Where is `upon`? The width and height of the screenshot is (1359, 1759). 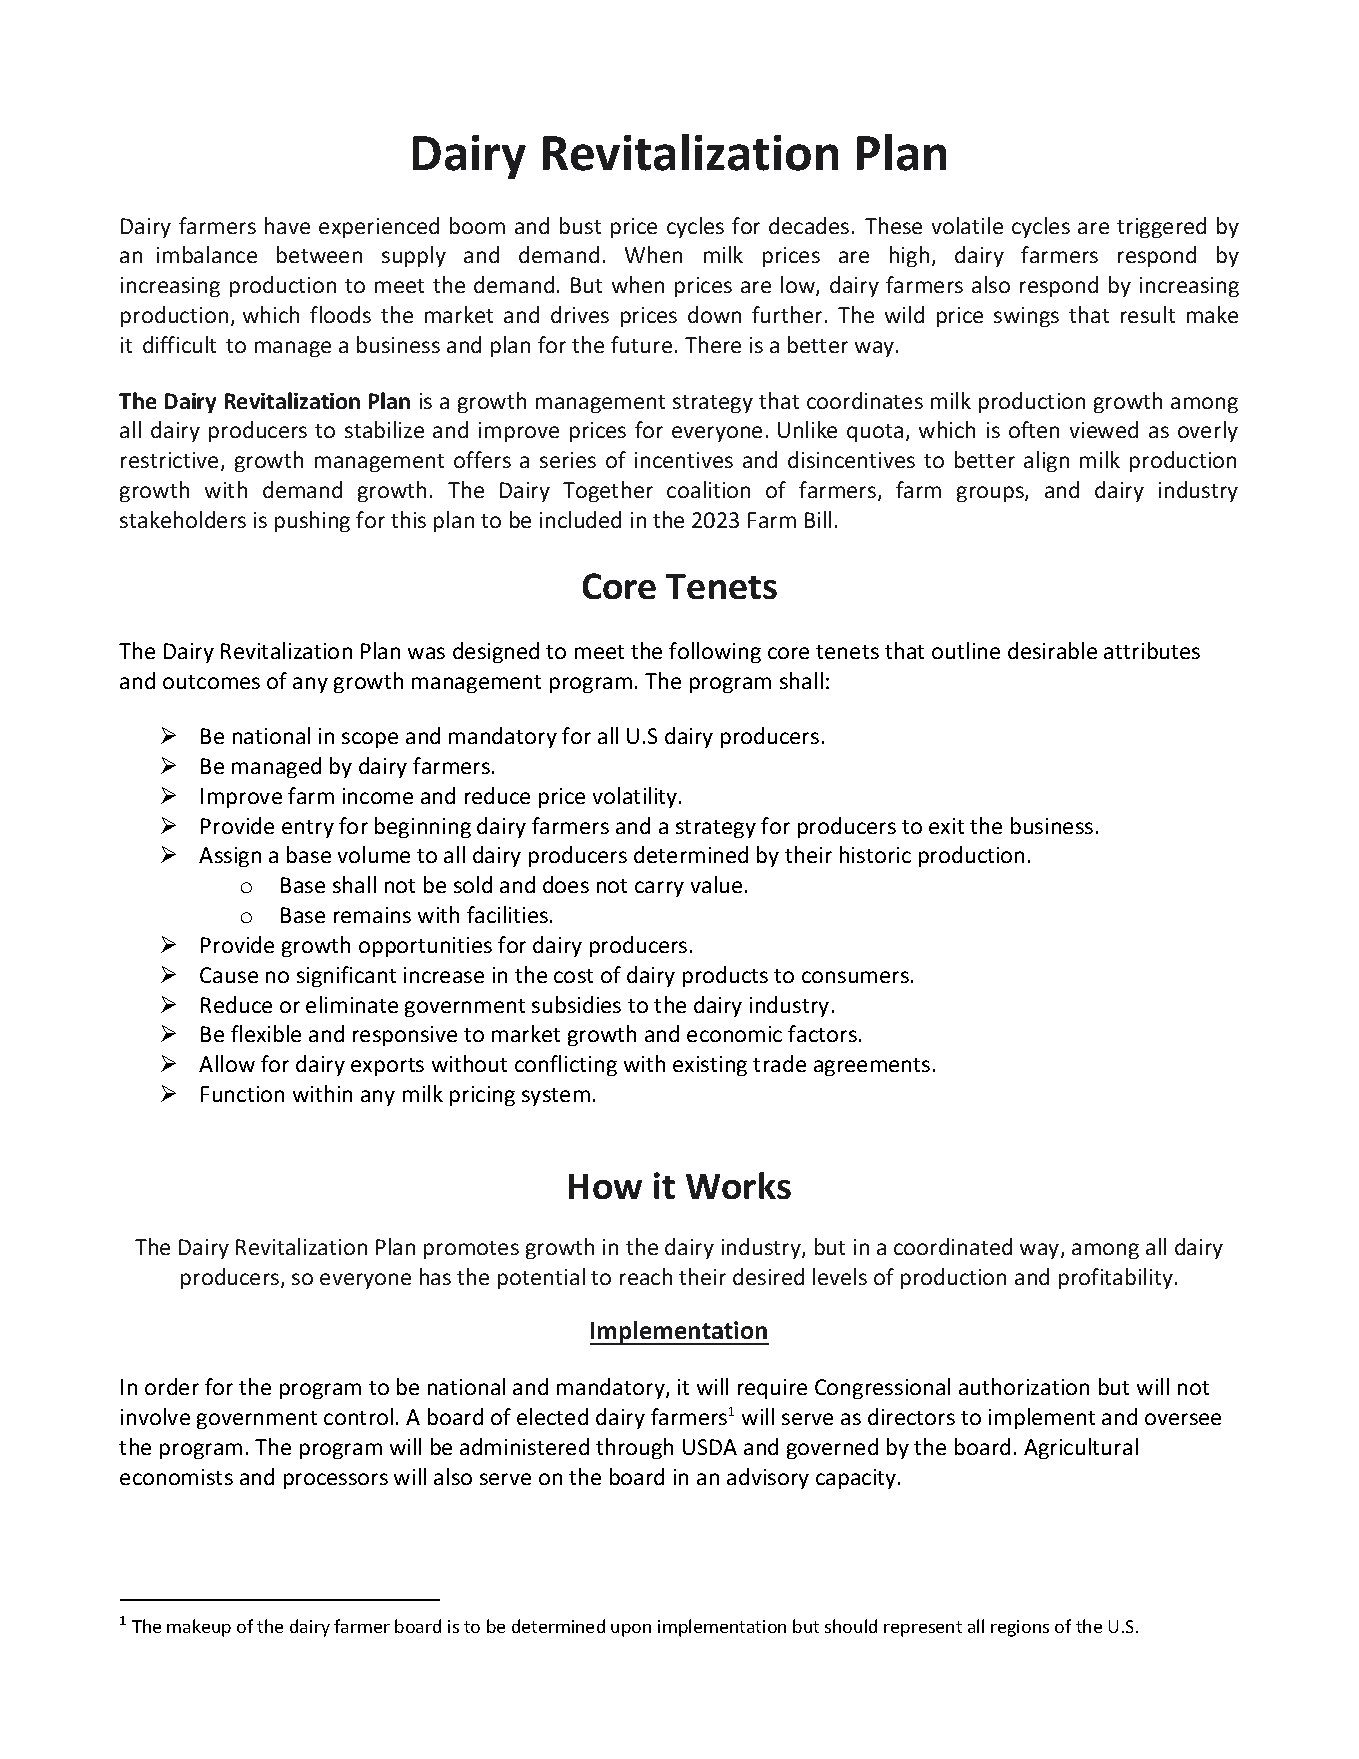
upon is located at coordinates (631, 1630).
